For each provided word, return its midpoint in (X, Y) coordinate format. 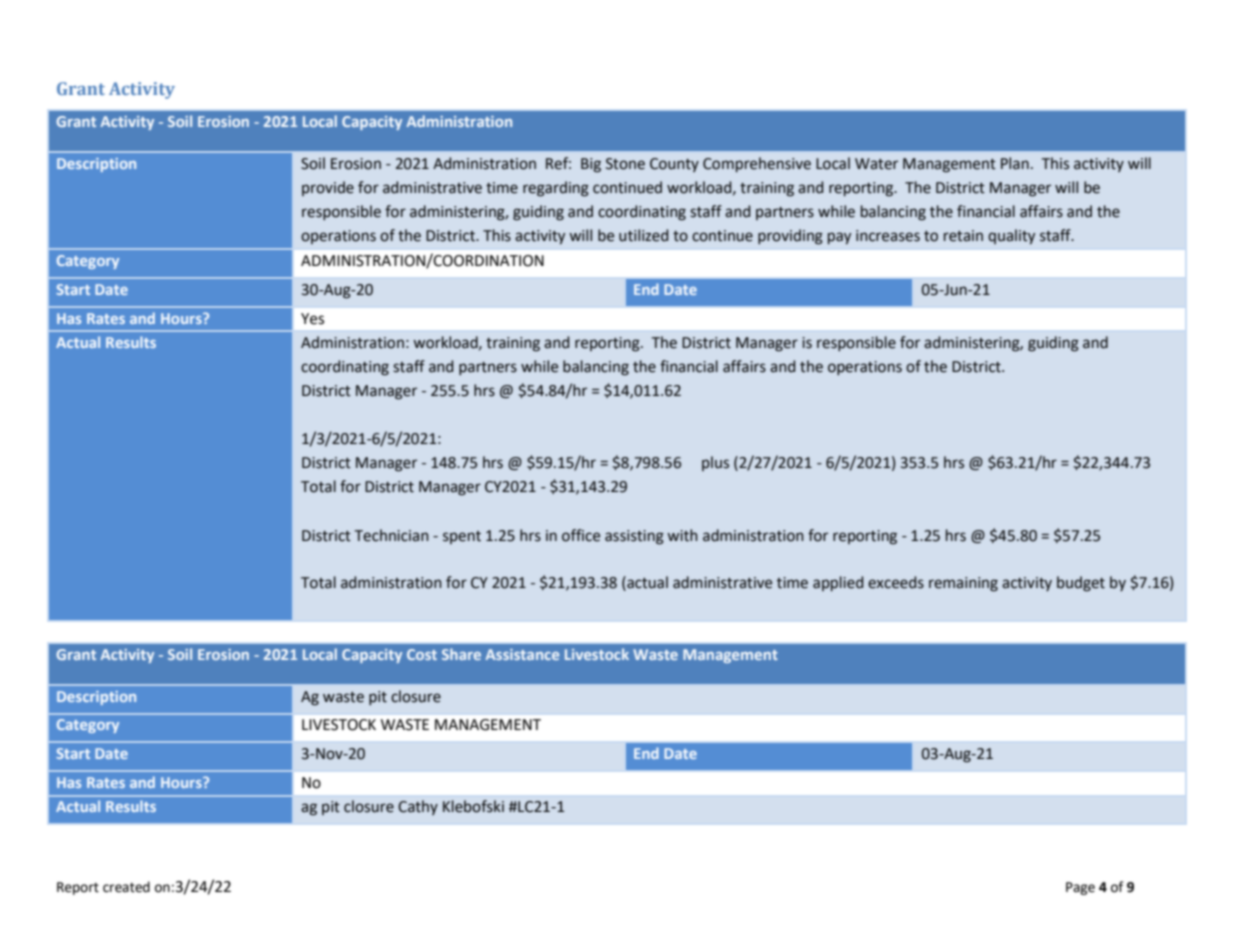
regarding (556, 189)
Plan (1015, 163)
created (126, 887)
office (581, 535)
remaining (963, 584)
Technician (392, 535)
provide (328, 188)
